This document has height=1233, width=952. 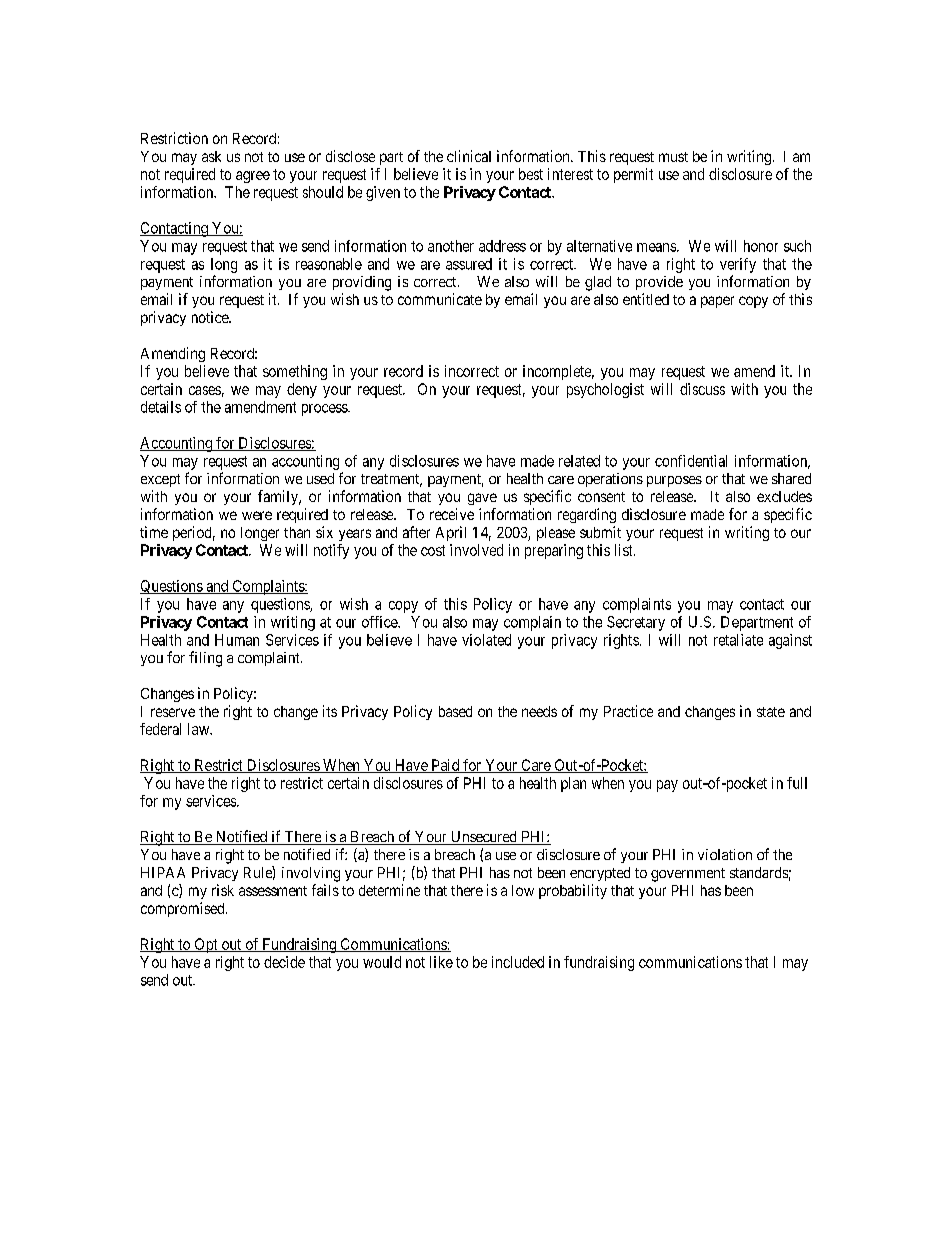 What do you see at coordinates (441, 962) in the document?
I see `like` at bounding box center [441, 962].
